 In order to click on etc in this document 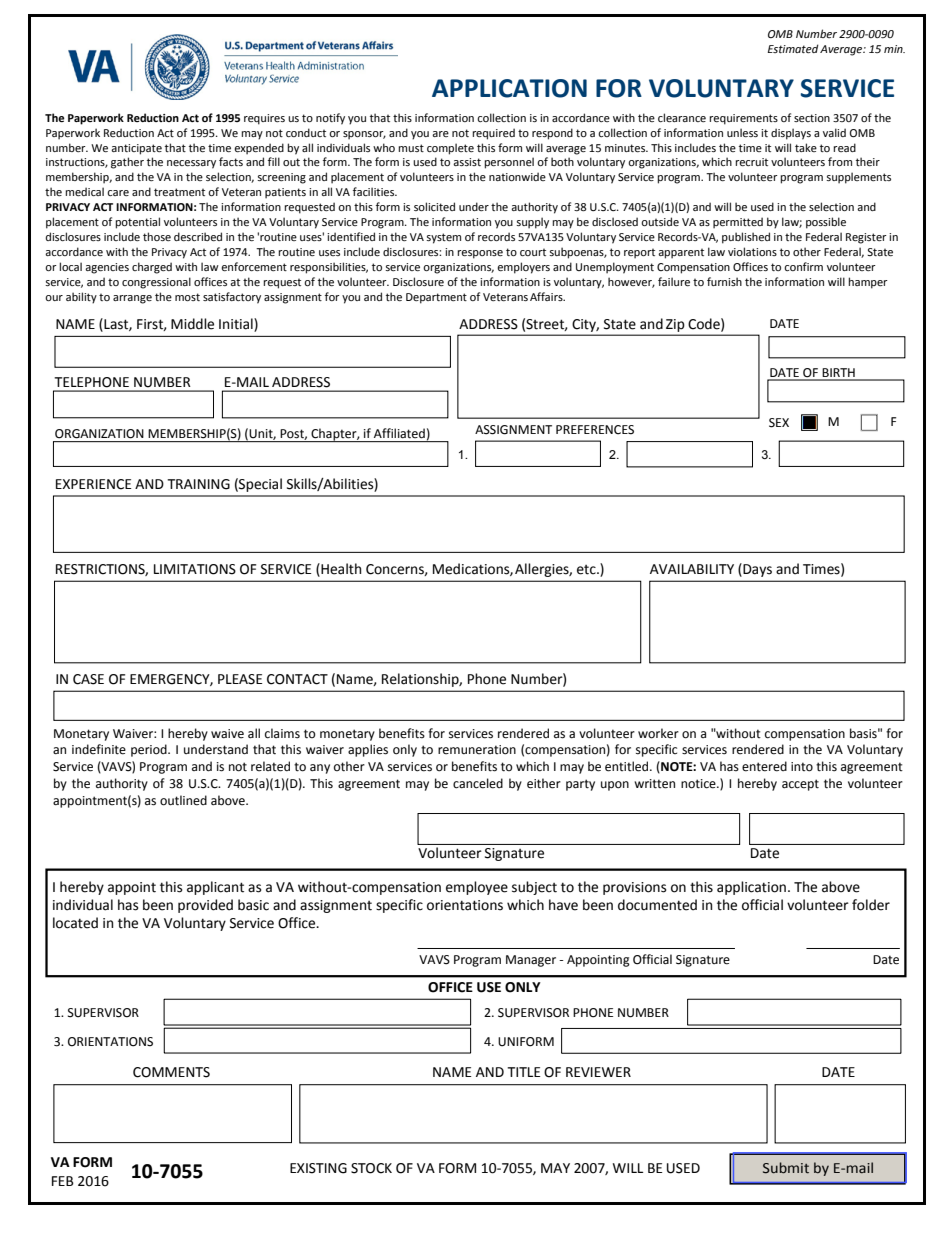, I will do `click(587, 570)`.
